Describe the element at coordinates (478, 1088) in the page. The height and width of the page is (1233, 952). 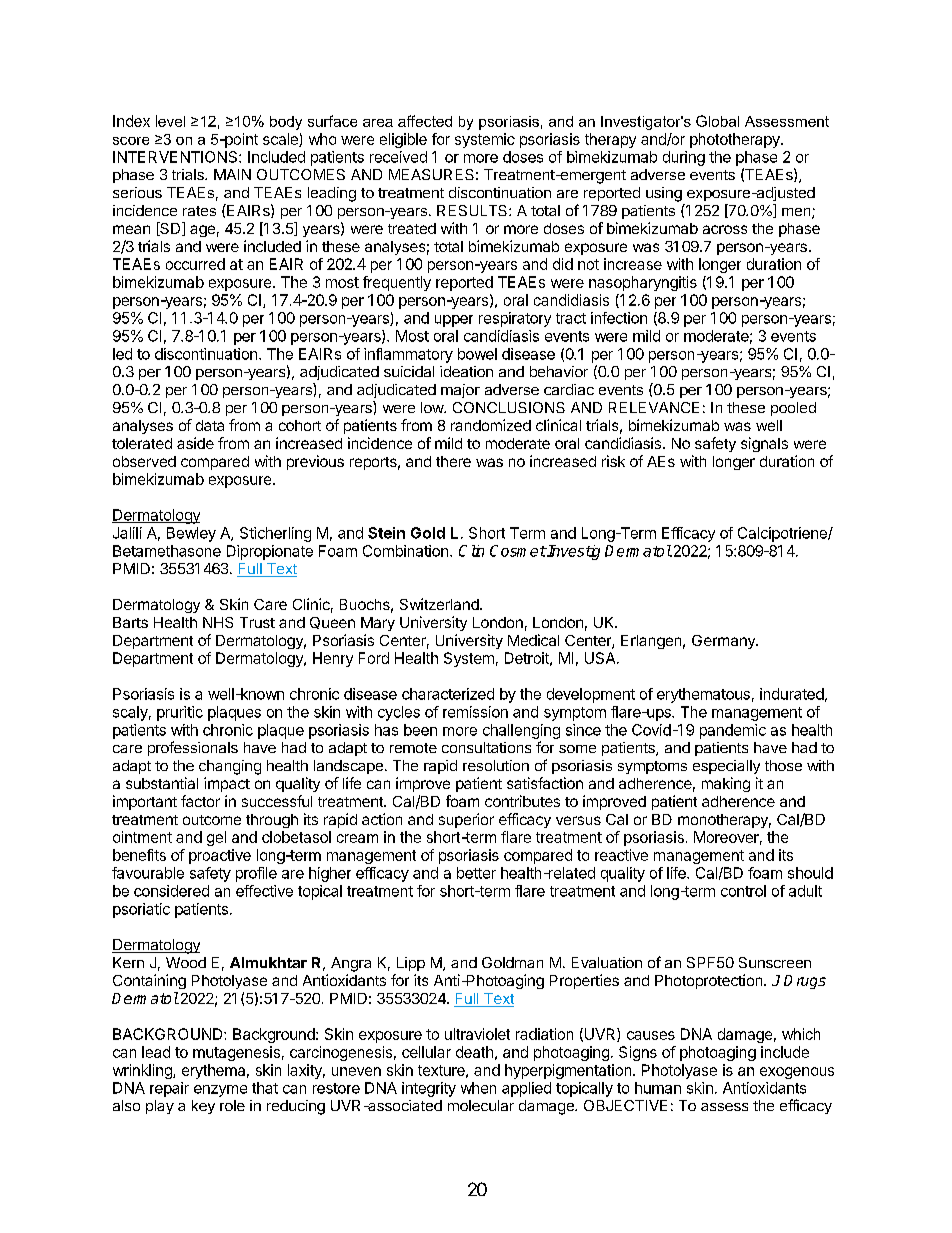
I see `when` at that location.
